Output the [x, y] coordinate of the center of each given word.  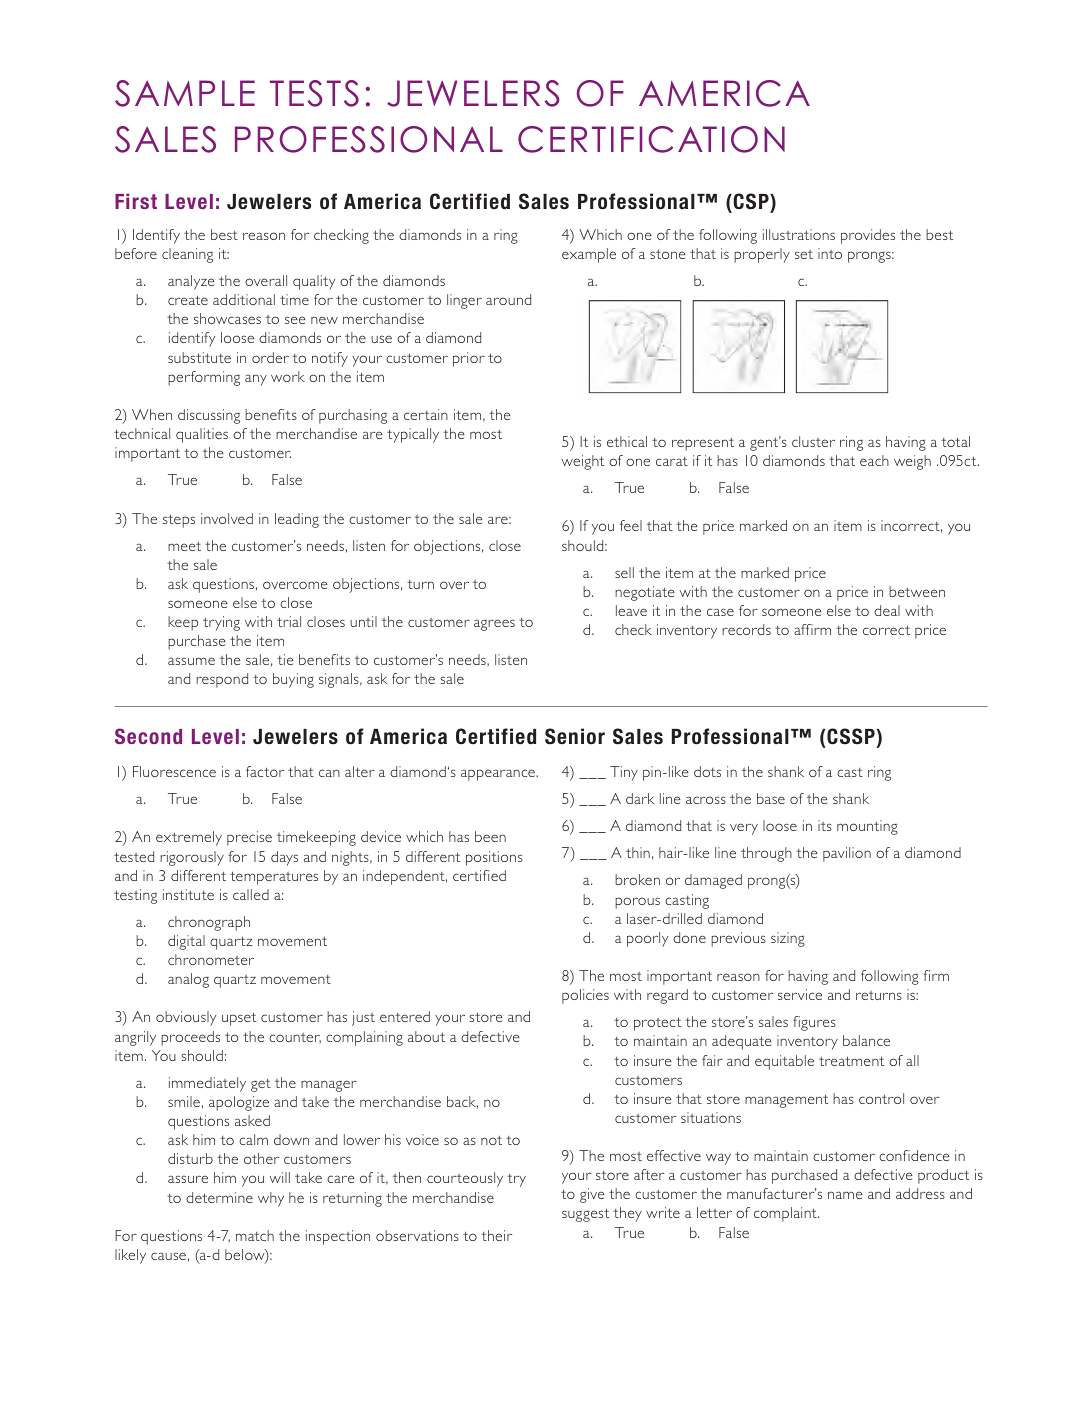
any [256, 380]
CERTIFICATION [651, 139]
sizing [788, 939]
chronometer [211, 959]
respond [222, 680]
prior [469, 359]
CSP [751, 201]
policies [585, 996]
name [845, 1195]
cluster [813, 441]
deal [887, 610]
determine [219, 1197]
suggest [585, 1215]
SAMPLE [185, 93]
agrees [494, 625]
